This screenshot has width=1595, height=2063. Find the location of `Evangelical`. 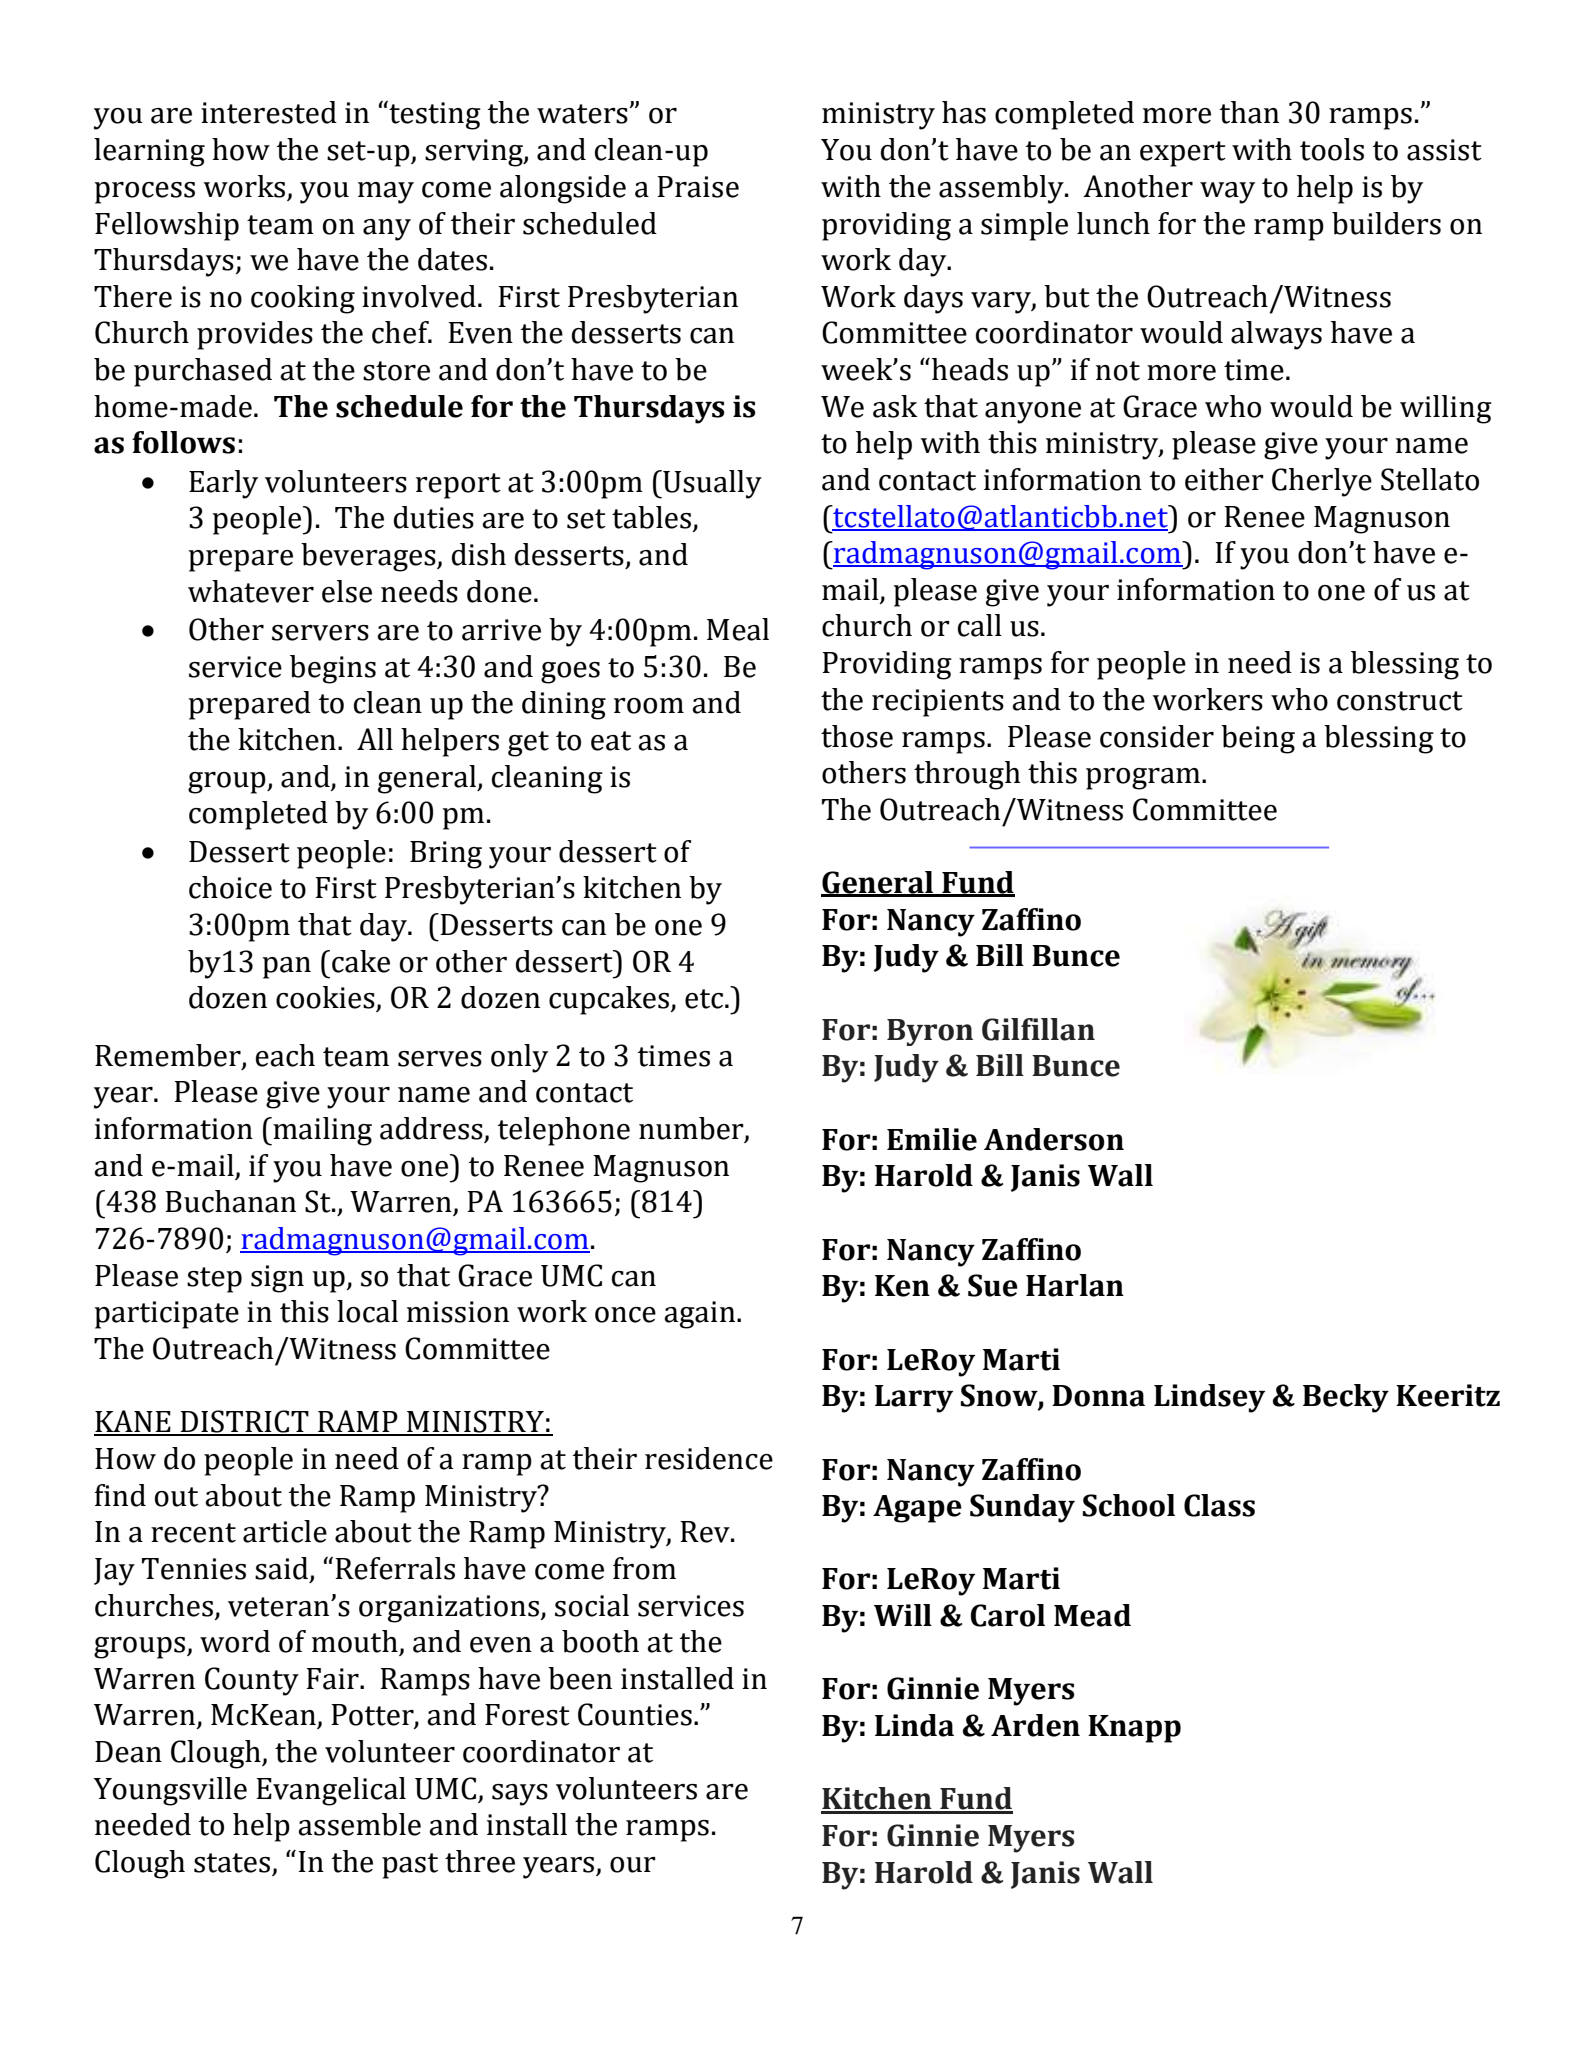

Evangelical is located at coordinates (331, 1791).
